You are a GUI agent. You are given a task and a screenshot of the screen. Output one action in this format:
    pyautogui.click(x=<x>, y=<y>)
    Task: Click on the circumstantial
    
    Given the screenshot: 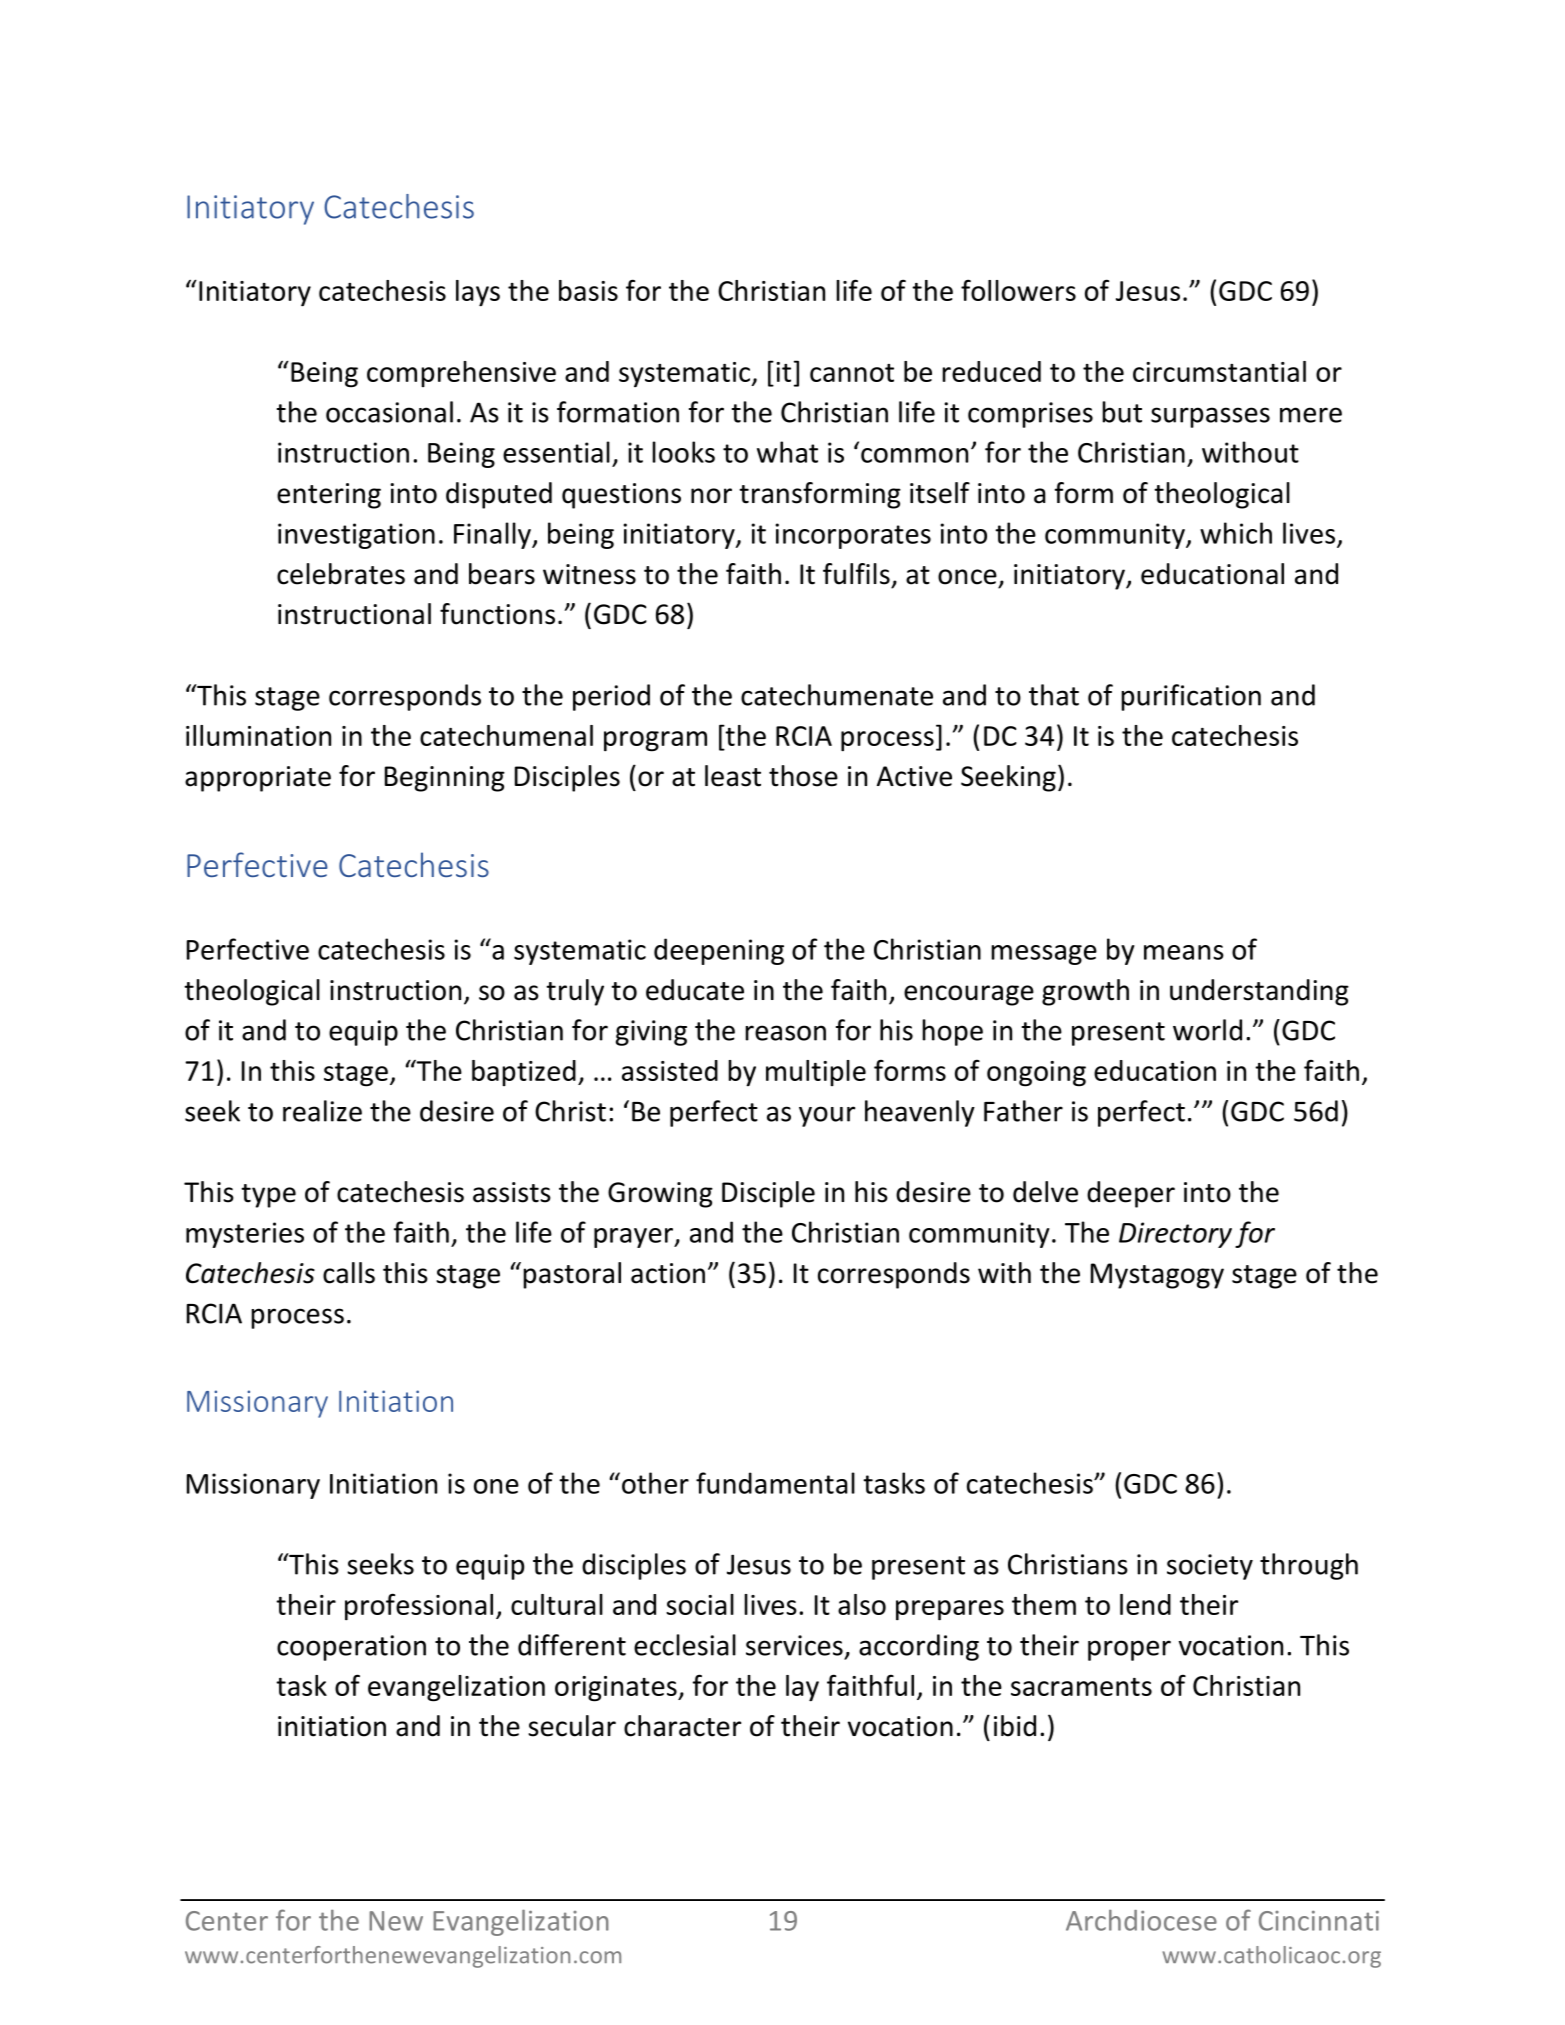 What is the action you would take?
    pyautogui.click(x=1219, y=371)
